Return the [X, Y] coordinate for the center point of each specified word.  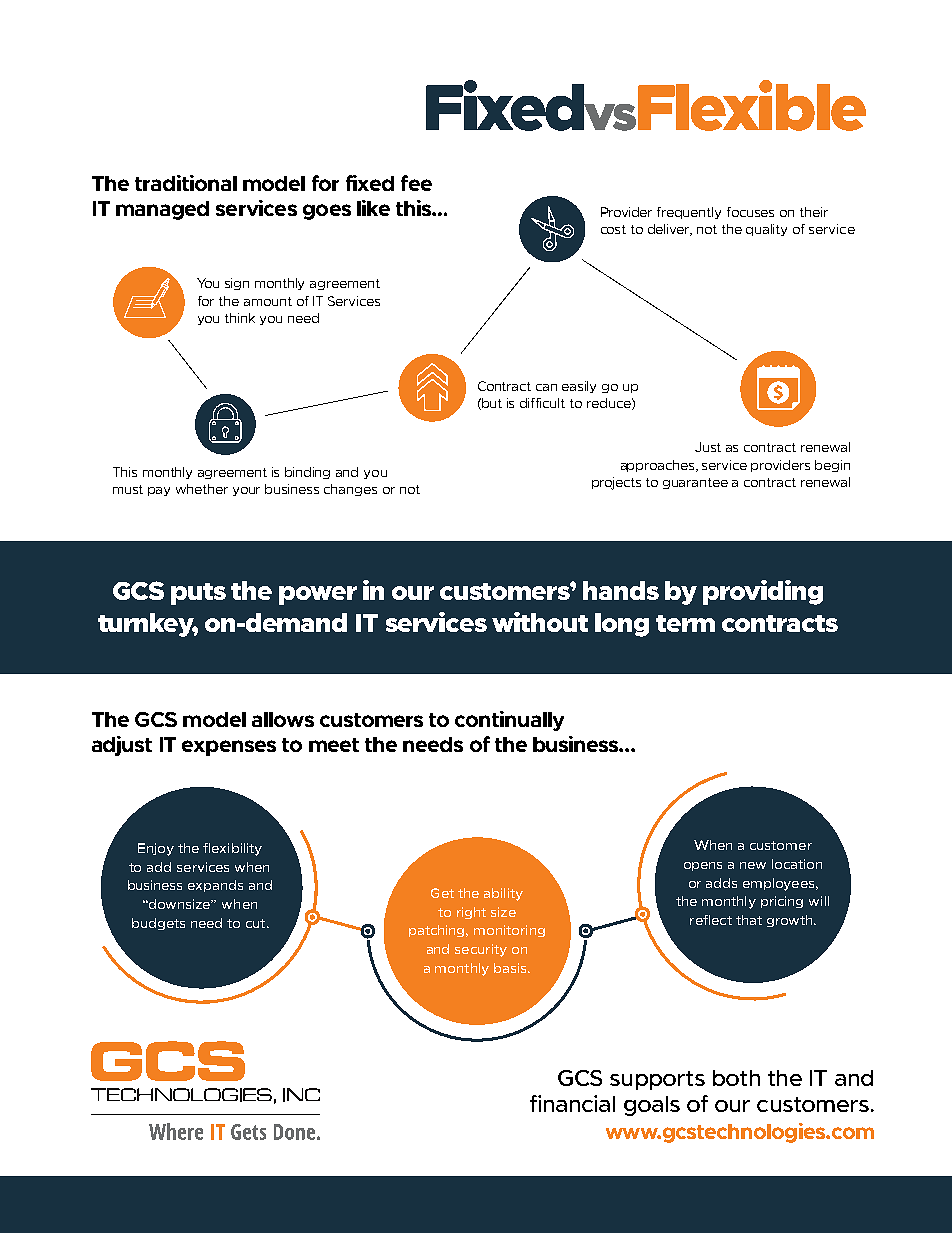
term [685, 623]
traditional [186, 183]
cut [257, 923]
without [540, 622]
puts [198, 594]
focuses [750, 212]
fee [416, 183]
